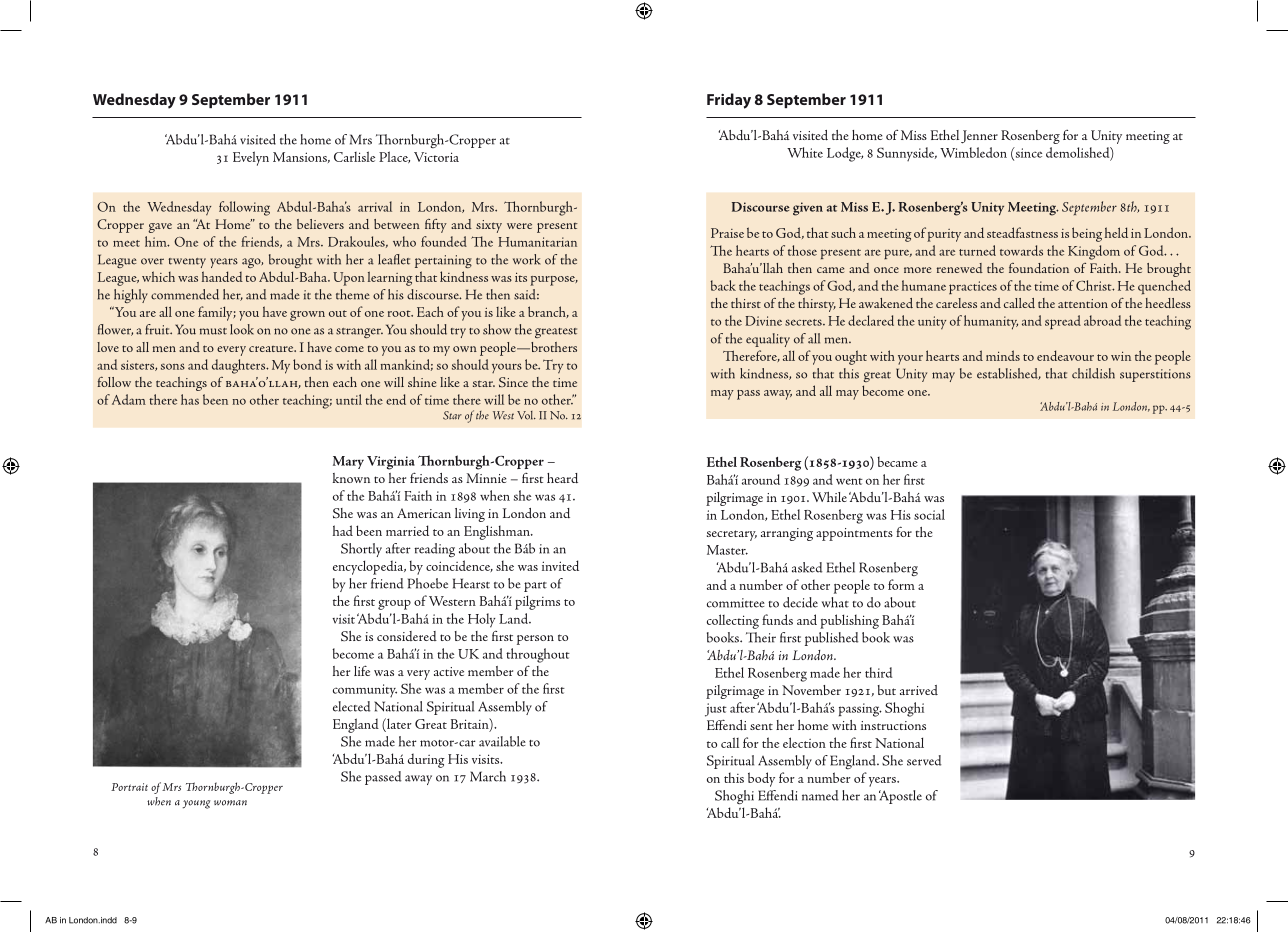  I want to click on Shortly, so click(361, 550).
